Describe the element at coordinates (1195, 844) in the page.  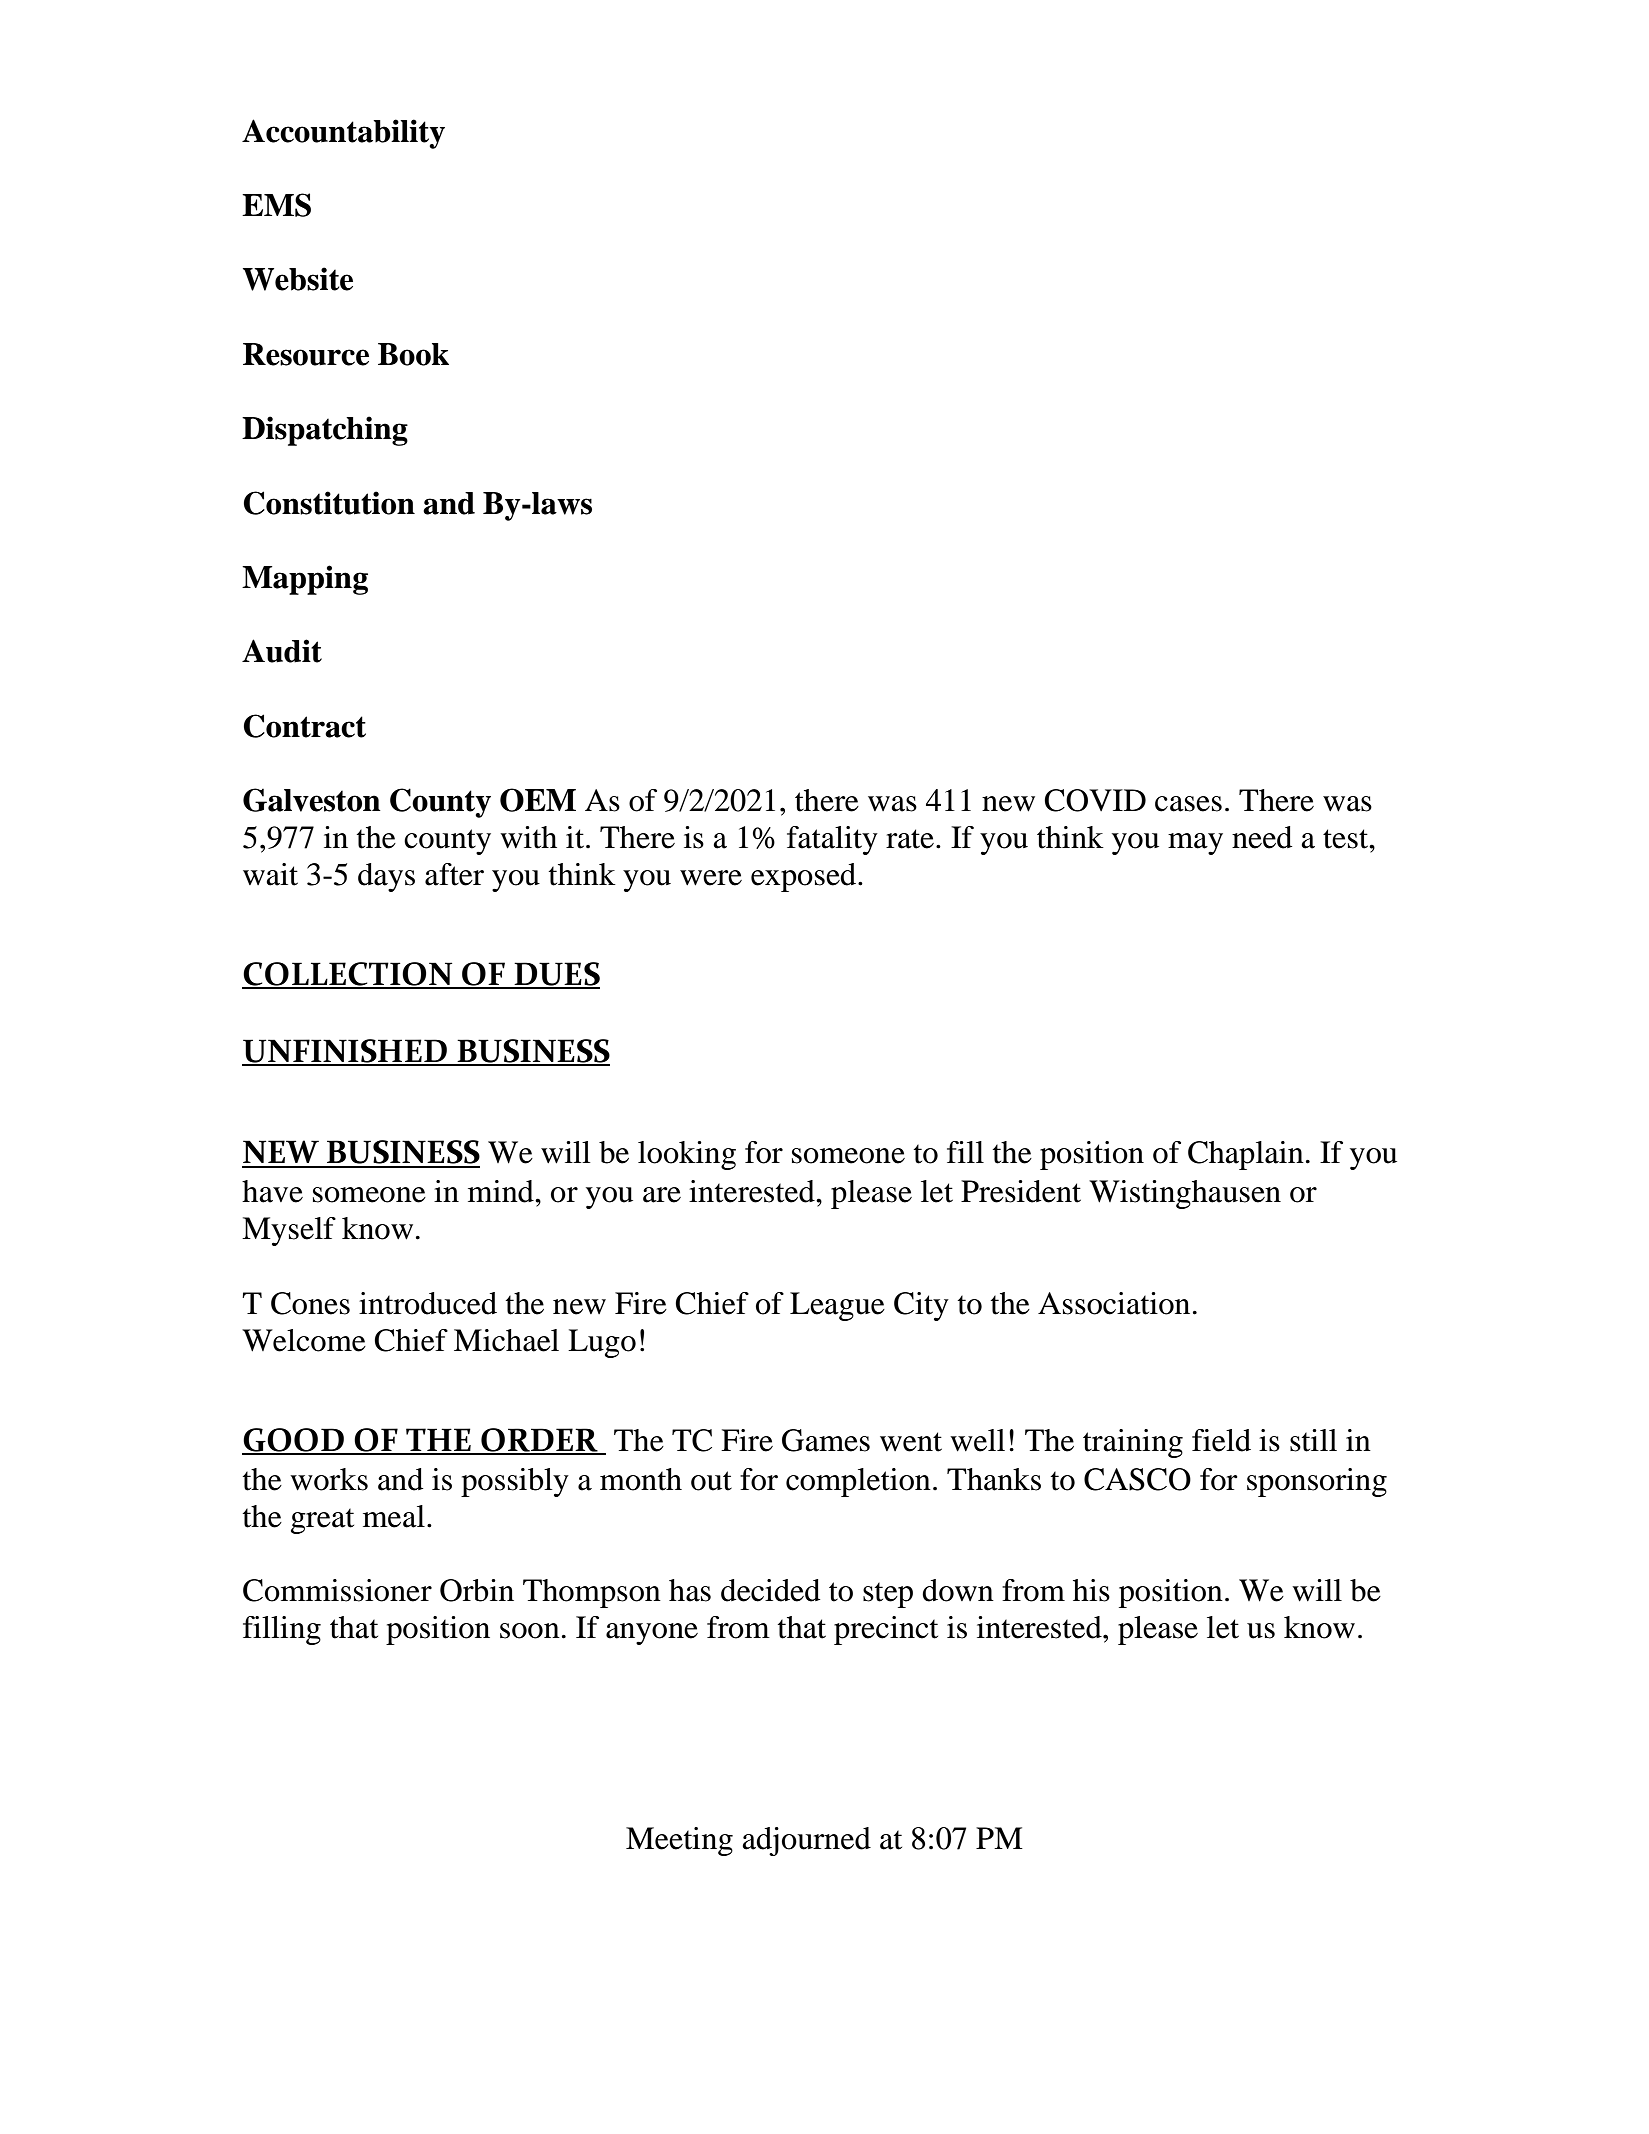
I see `may` at that location.
